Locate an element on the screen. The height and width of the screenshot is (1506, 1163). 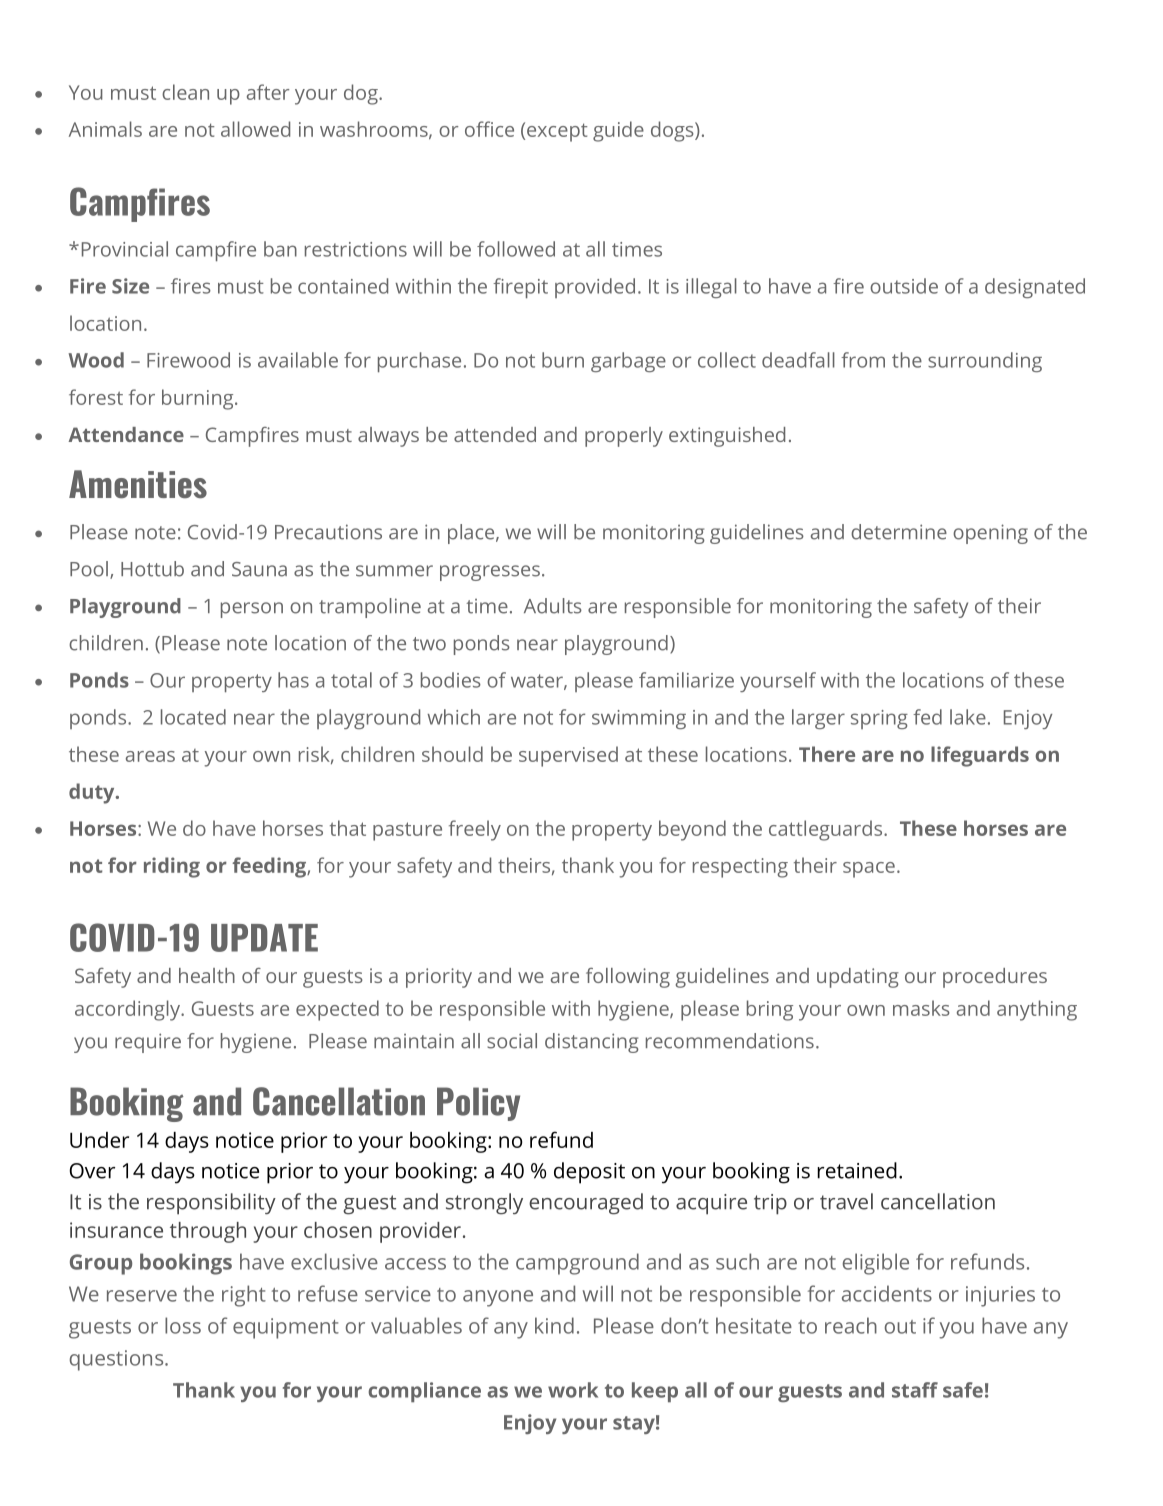
supervised is located at coordinates (568, 756).
